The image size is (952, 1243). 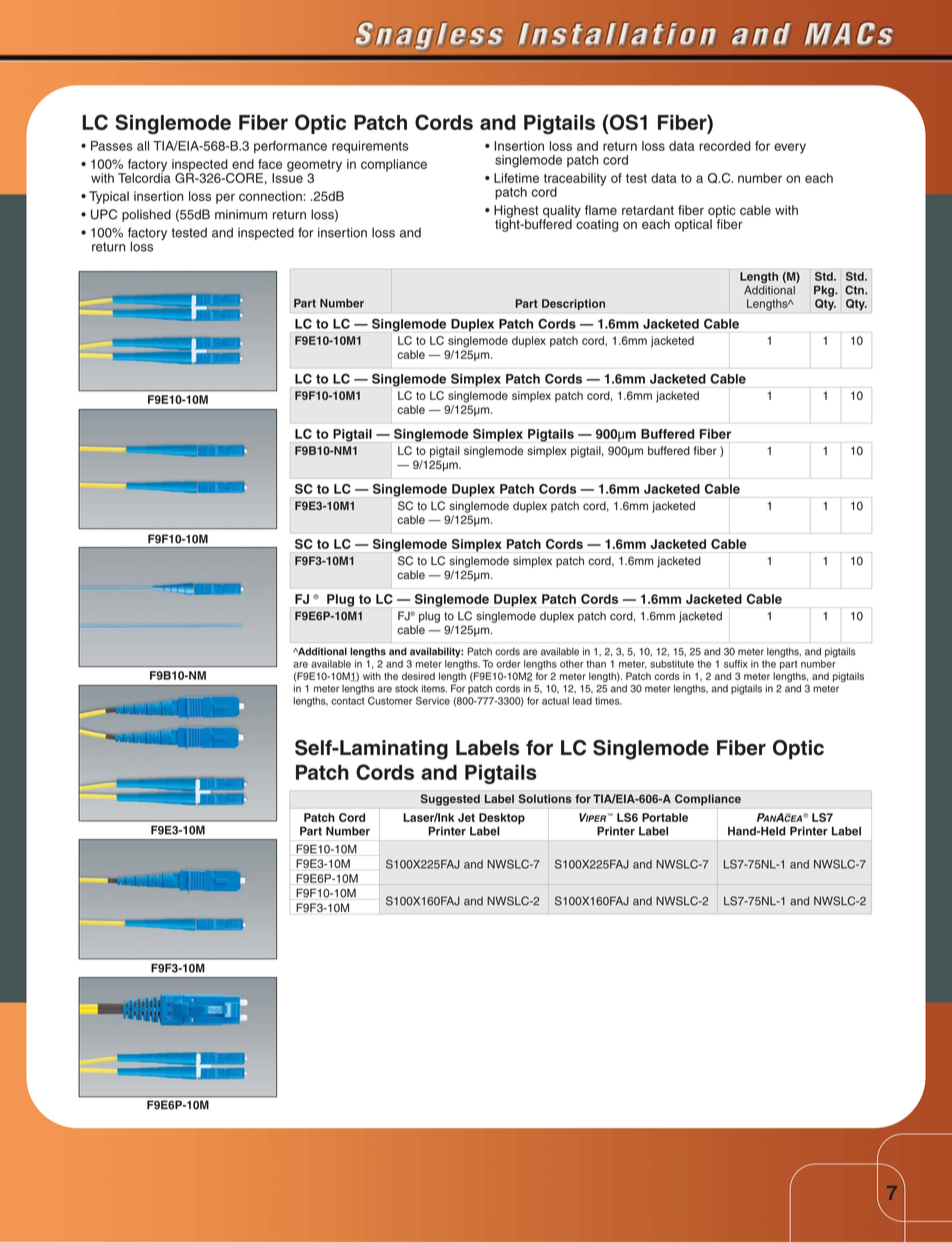 What do you see at coordinates (450, 800) in the document?
I see `Suggested` at bounding box center [450, 800].
